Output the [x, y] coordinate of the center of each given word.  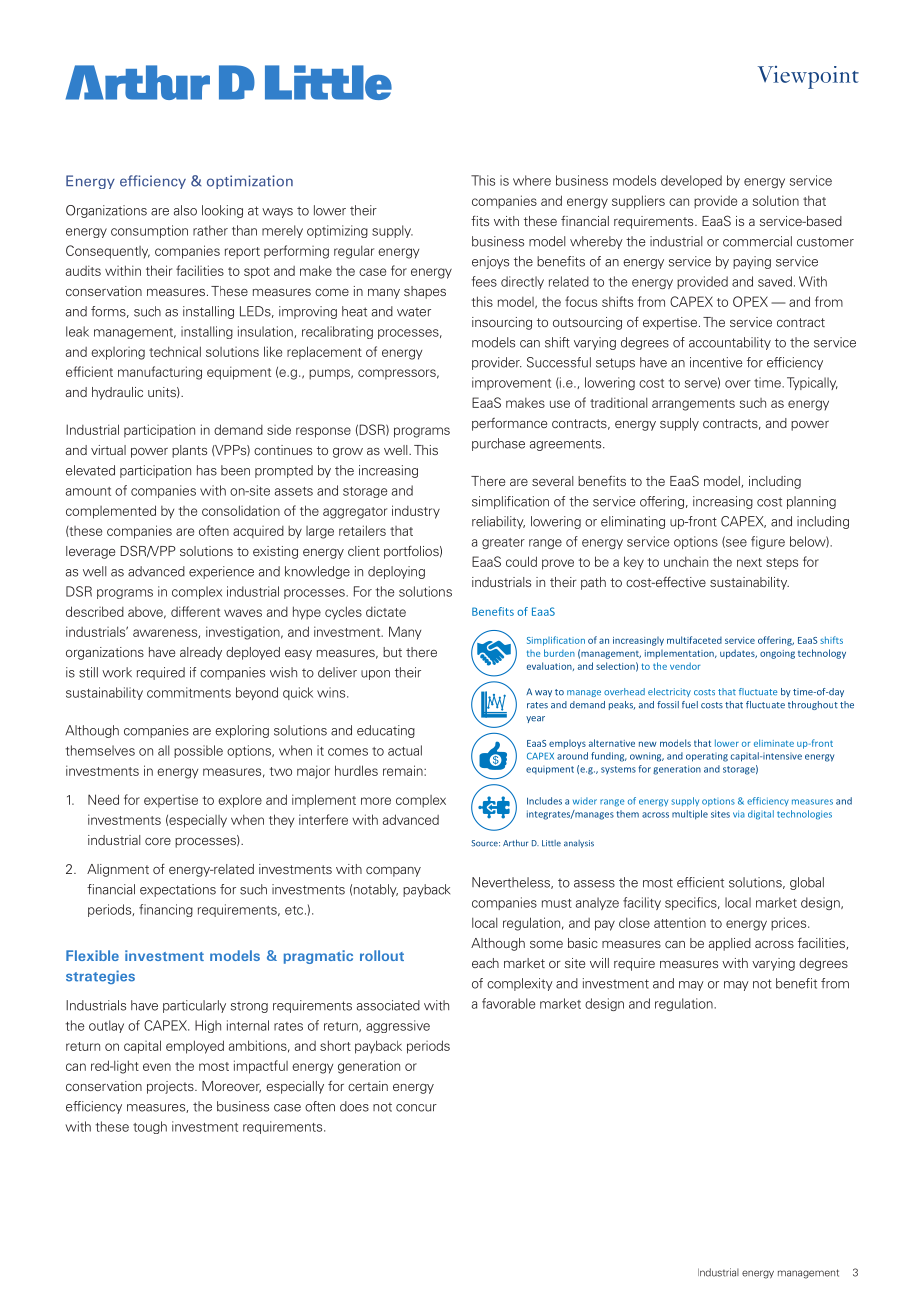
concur [416, 1108]
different [195, 611]
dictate [386, 611]
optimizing [337, 231]
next [749, 562]
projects [171, 1087]
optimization [250, 182]
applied [730, 944]
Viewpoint [808, 77]
